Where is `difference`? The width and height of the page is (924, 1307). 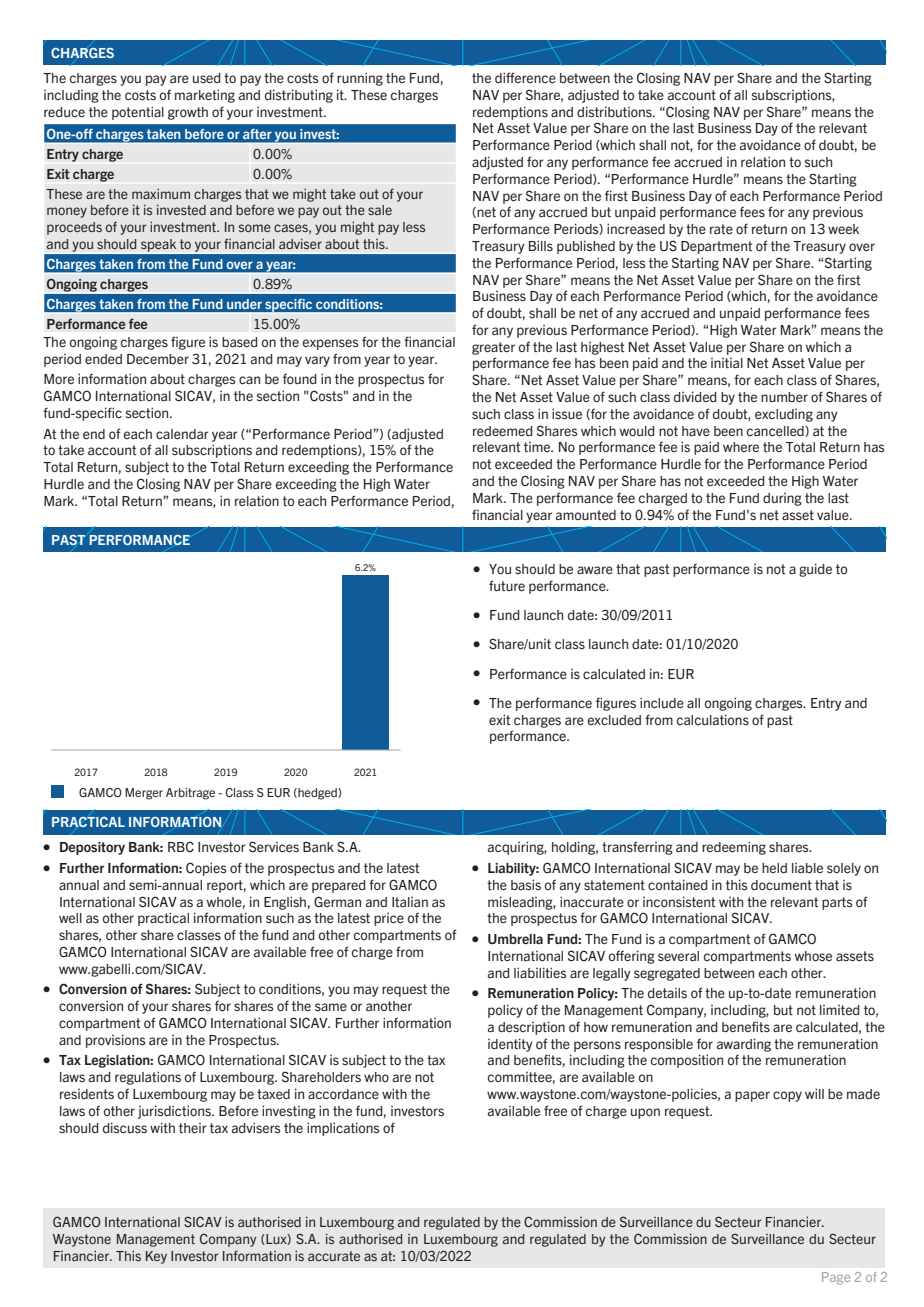
difference is located at coordinates (525, 77).
